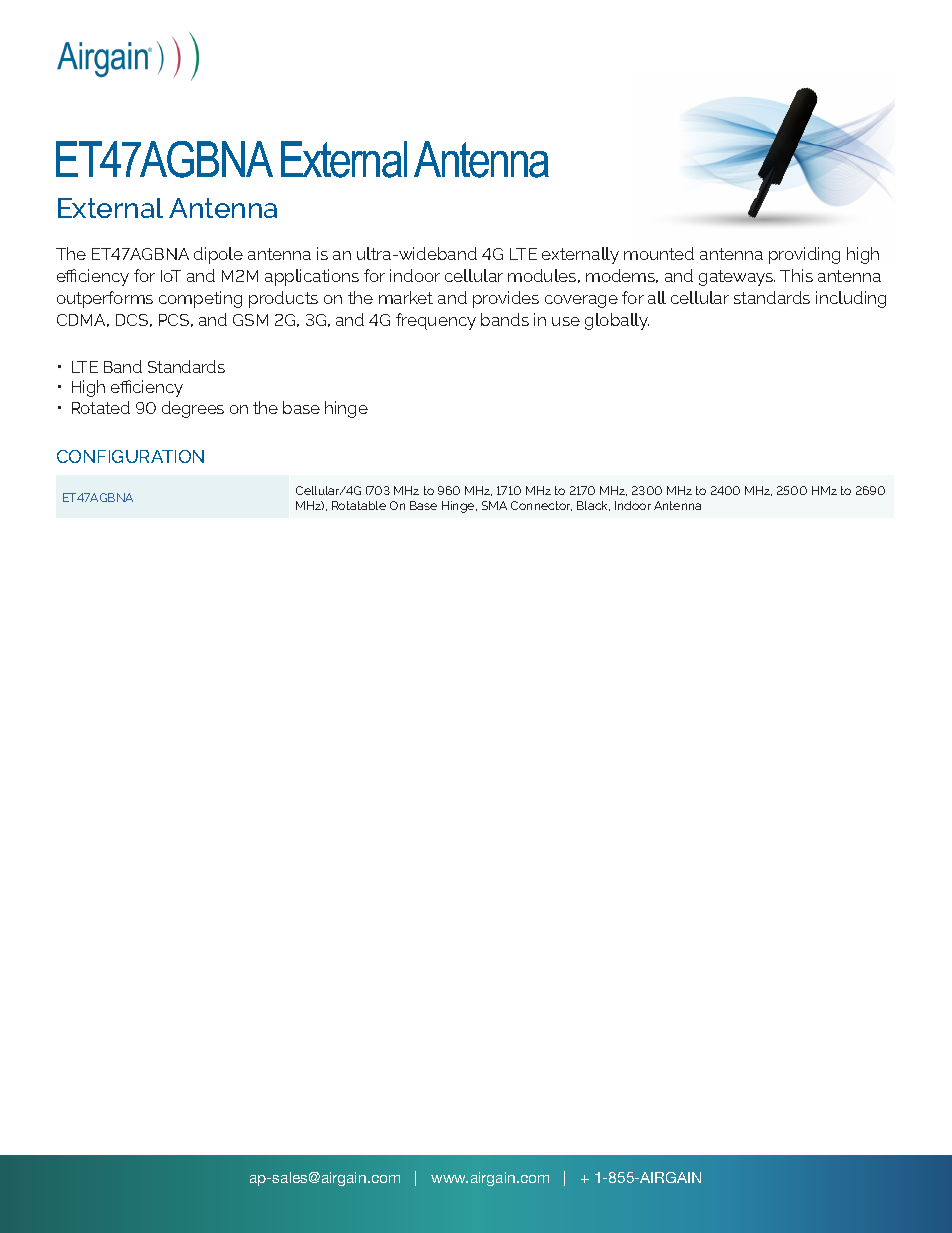 Image resolution: width=952 pixels, height=1233 pixels. What do you see at coordinates (617, 321) in the image?
I see `globally` at bounding box center [617, 321].
